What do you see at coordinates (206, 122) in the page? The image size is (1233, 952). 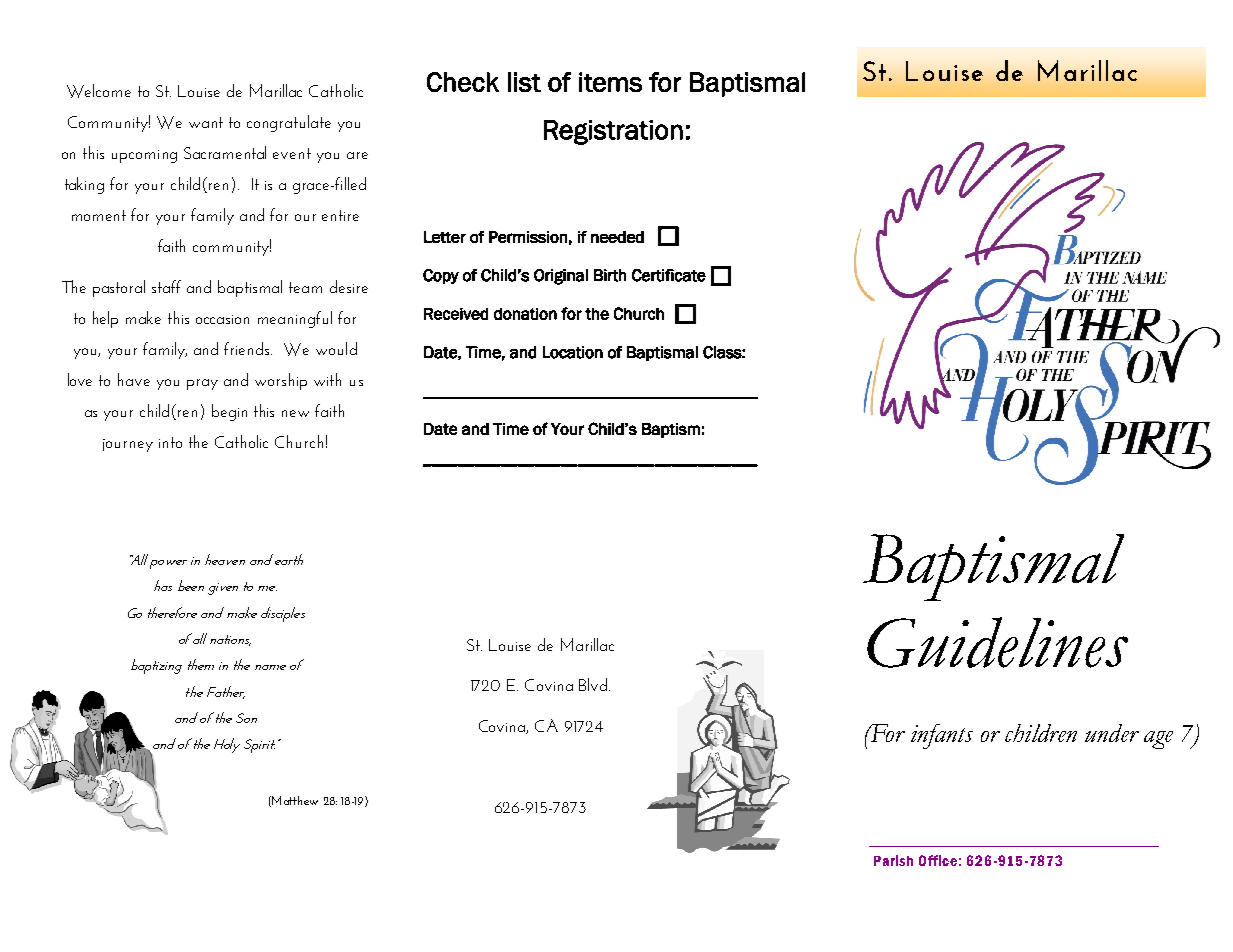 I see `want` at bounding box center [206, 122].
